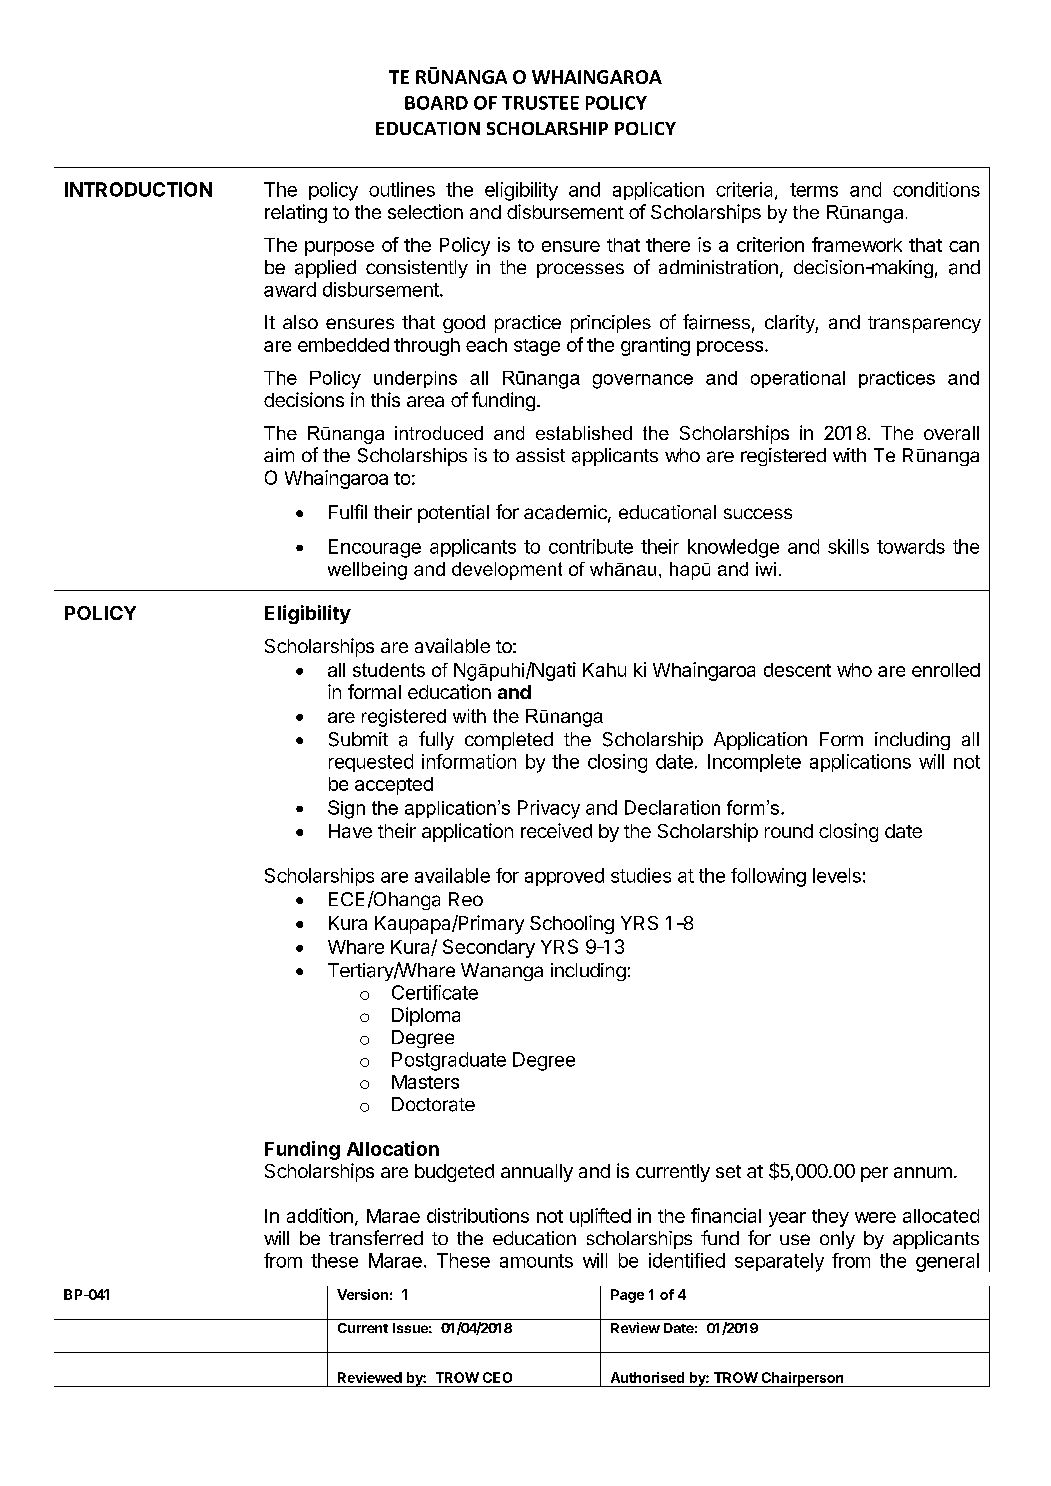  What do you see at coordinates (814, 190) in the screenshot?
I see `terms` at bounding box center [814, 190].
